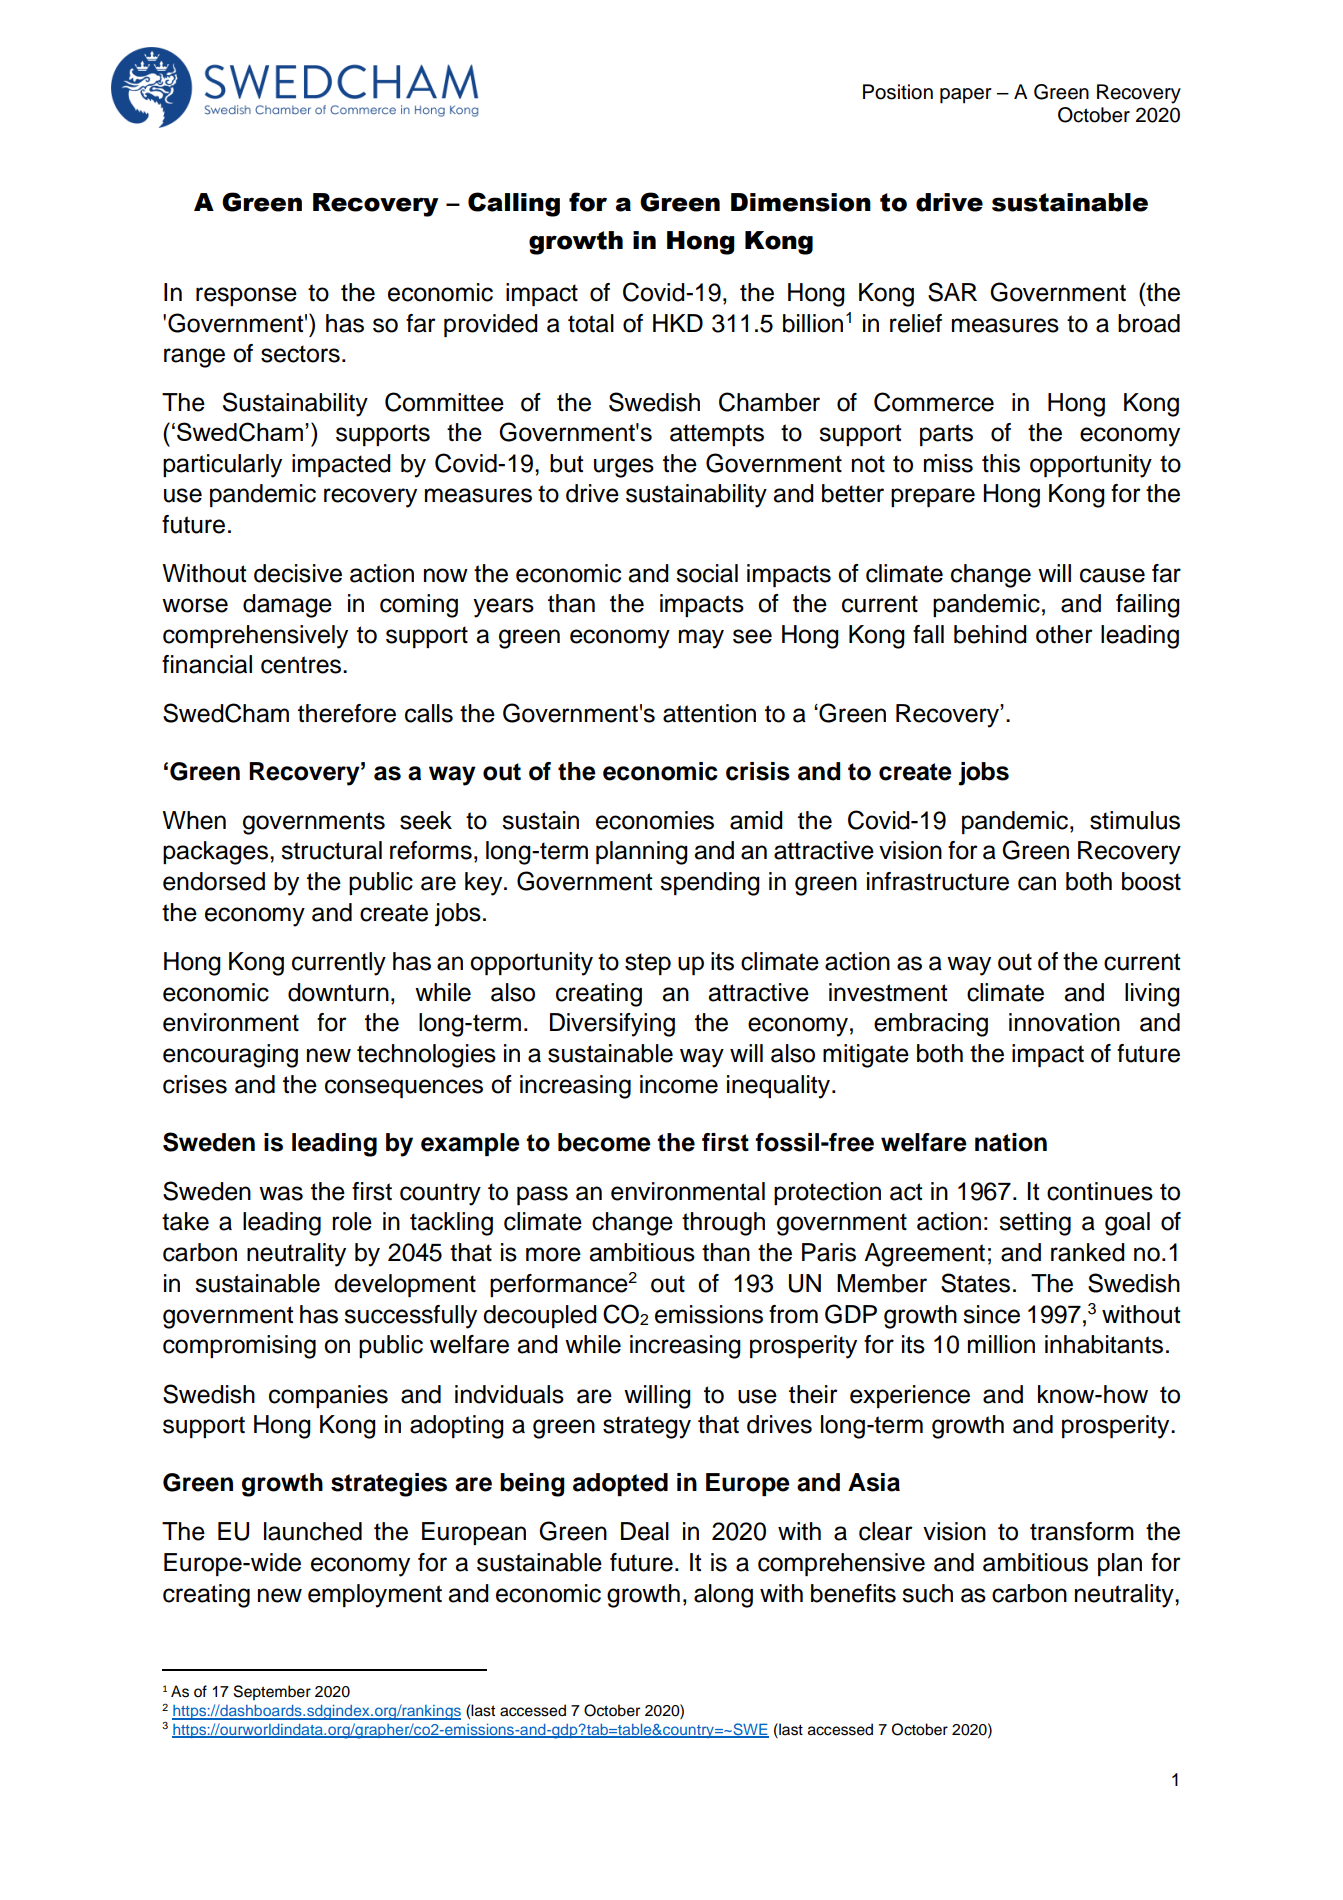 The width and height of the screenshot is (1343, 1900). I want to click on may, so click(701, 639).
